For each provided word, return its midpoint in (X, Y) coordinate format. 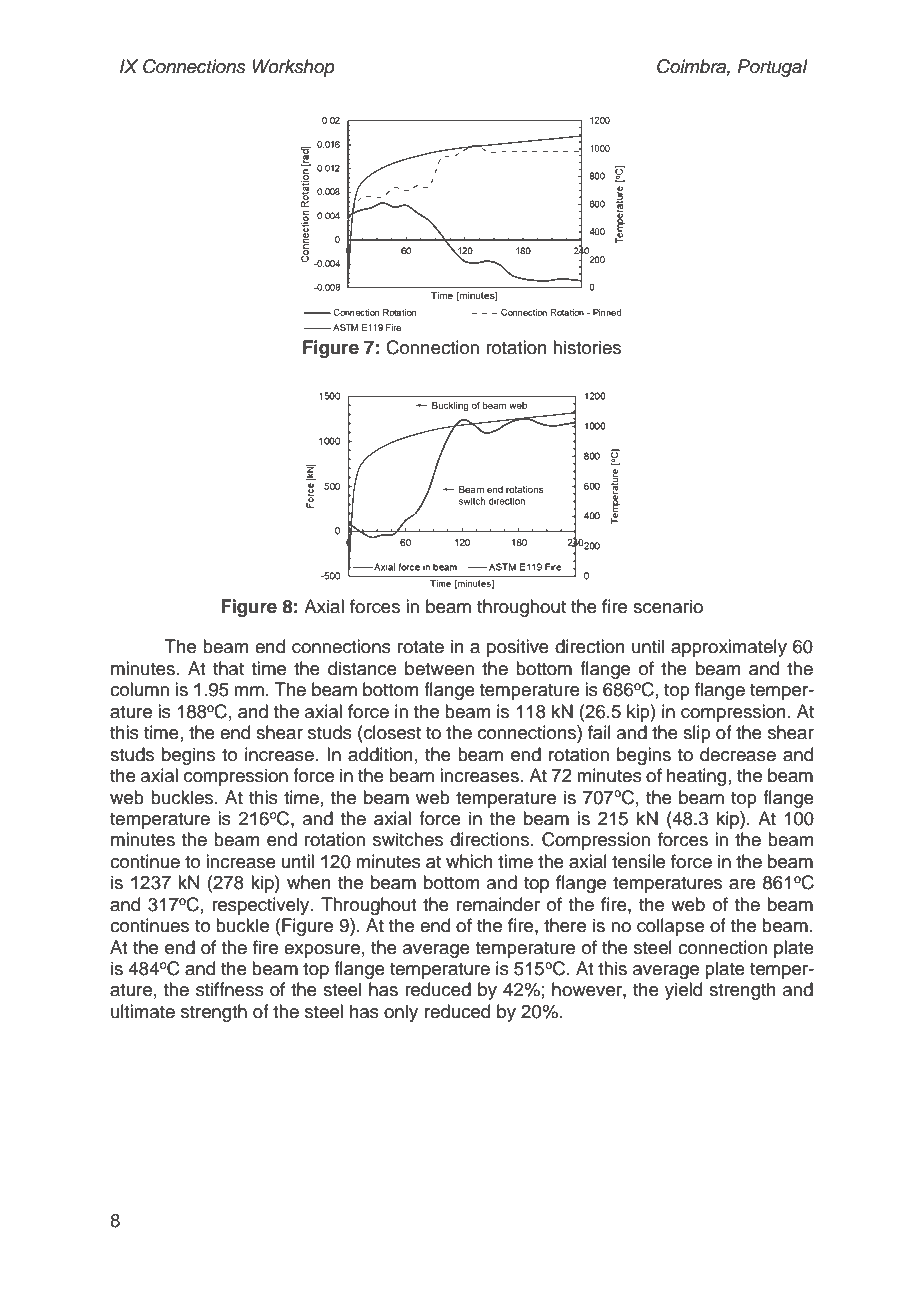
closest (391, 732)
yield (683, 991)
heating (696, 777)
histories (587, 347)
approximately (729, 648)
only (401, 1013)
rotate (421, 647)
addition (380, 754)
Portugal (773, 68)
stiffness (230, 989)
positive (518, 648)
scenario (668, 606)
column (139, 689)
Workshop (294, 68)
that (228, 668)
